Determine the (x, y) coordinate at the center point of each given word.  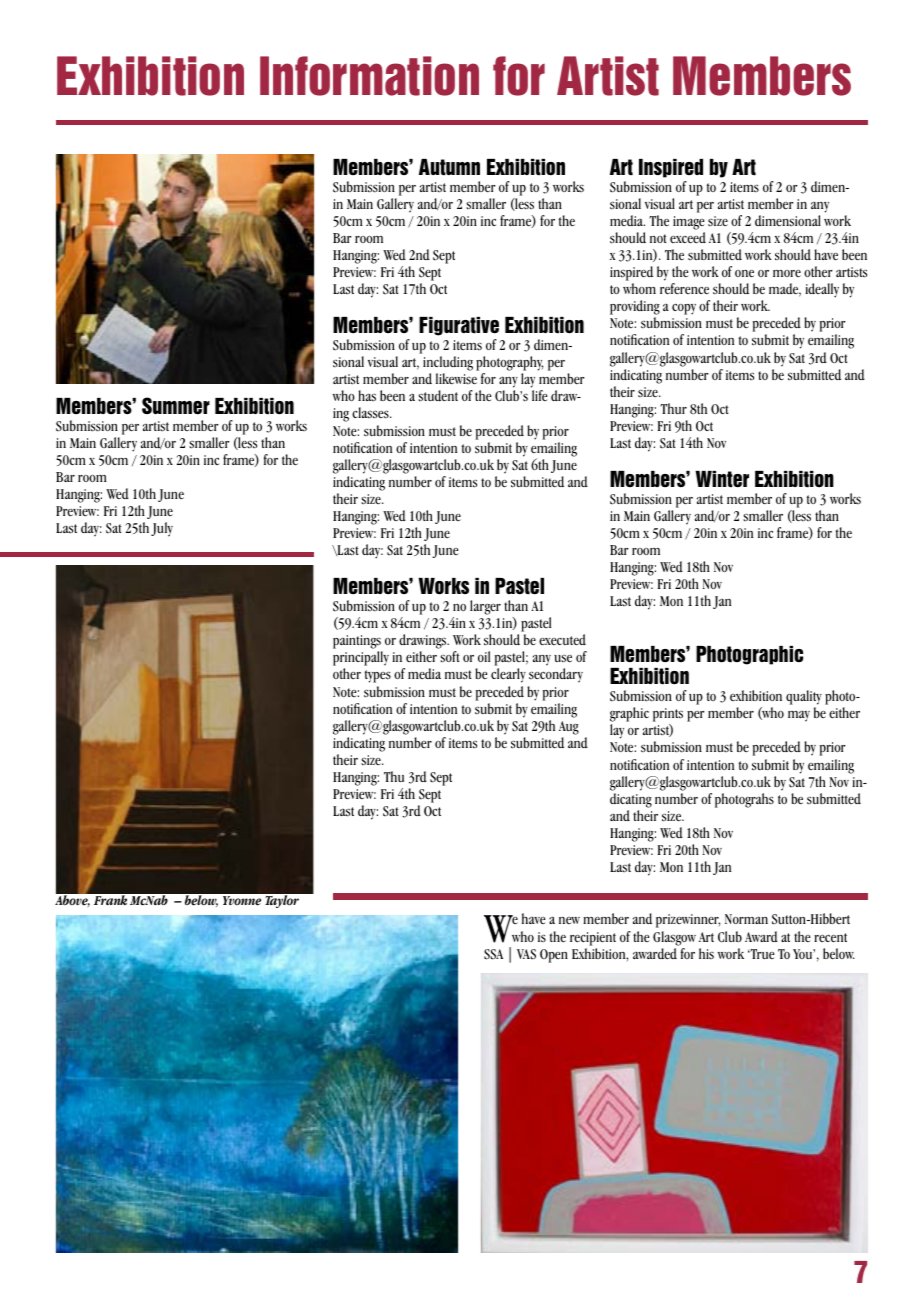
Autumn (449, 167)
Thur (673, 408)
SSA (493, 954)
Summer (176, 406)
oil (484, 656)
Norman (746, 919)
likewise (456, 379)
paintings (358, 643)
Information (369, 76)
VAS (526, 954)
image (688, 223)
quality (804, 699)
